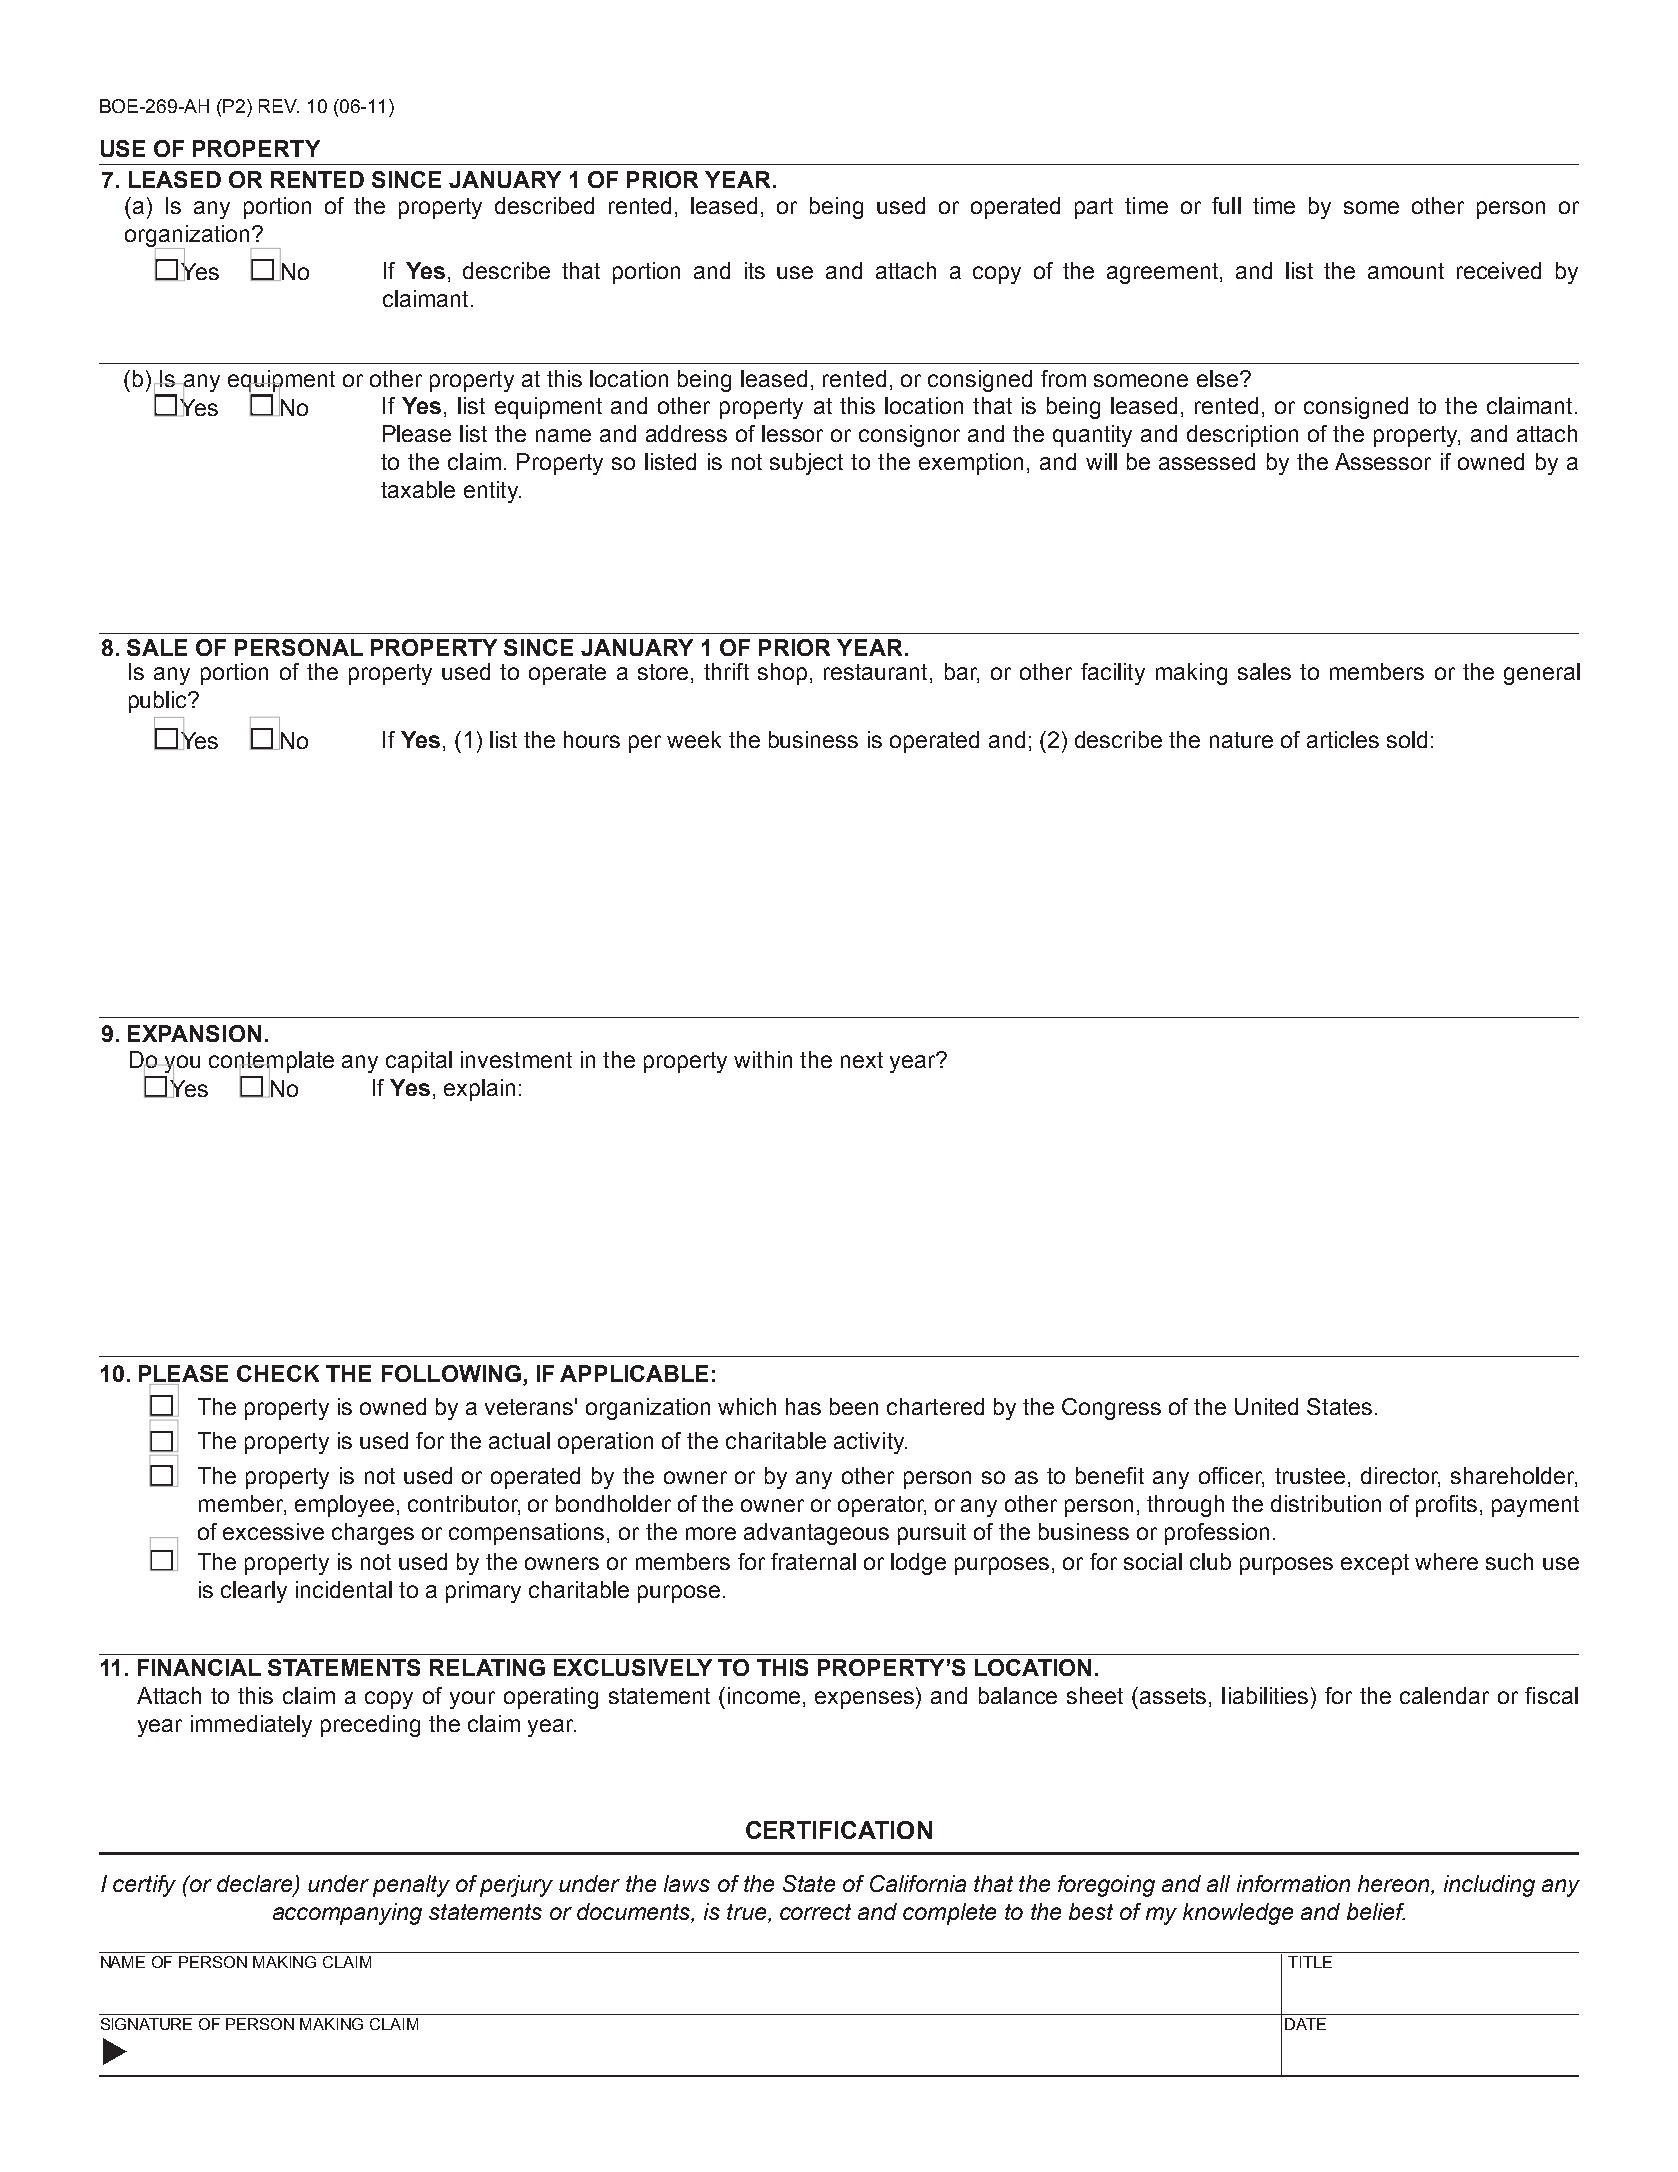  What do you see at coordinates (1406, 271) in the page?
I see `amount` at bounding box center [1406, 271].
